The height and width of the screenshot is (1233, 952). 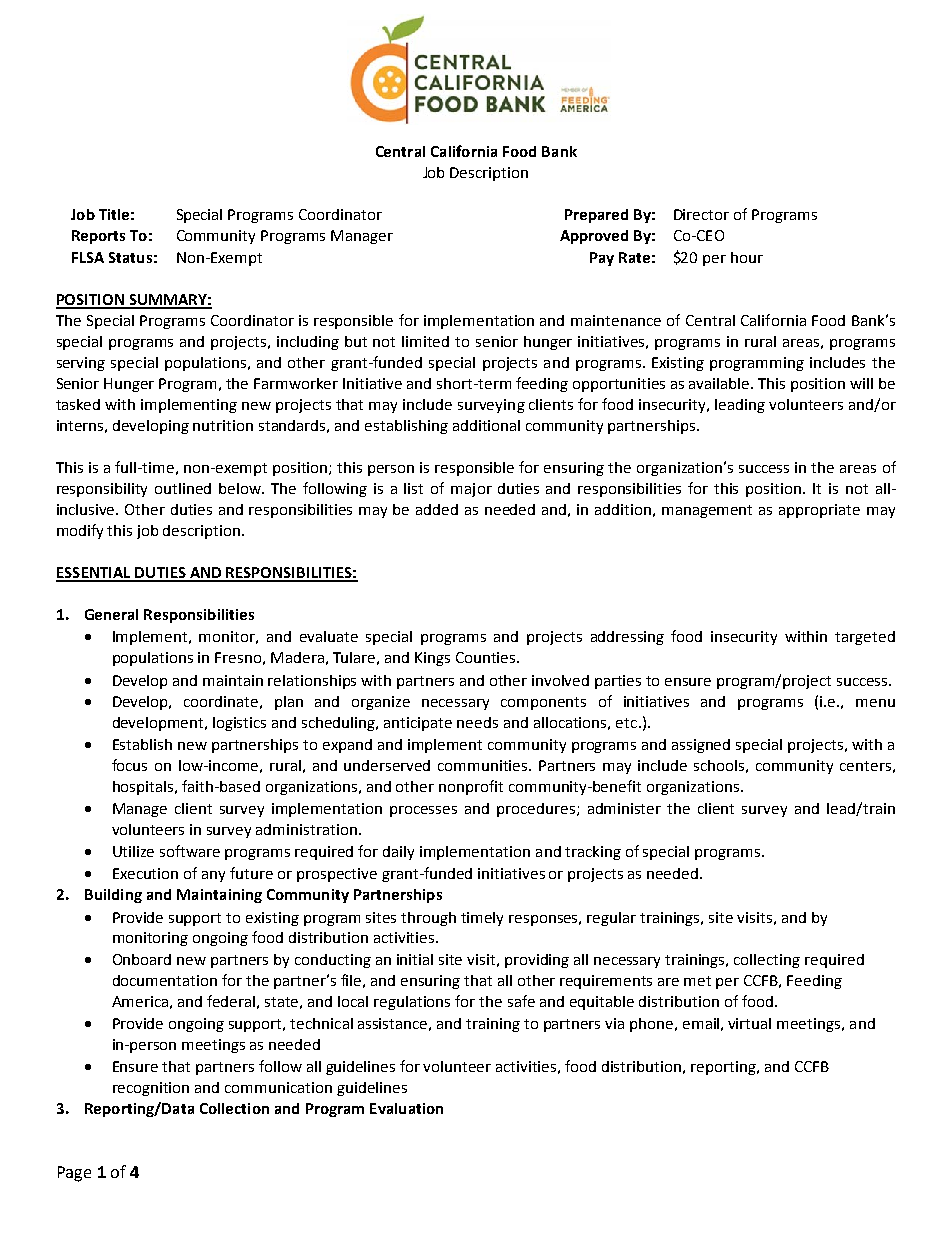 I want to click on Evaluation, so click(x=406, y=1108).
